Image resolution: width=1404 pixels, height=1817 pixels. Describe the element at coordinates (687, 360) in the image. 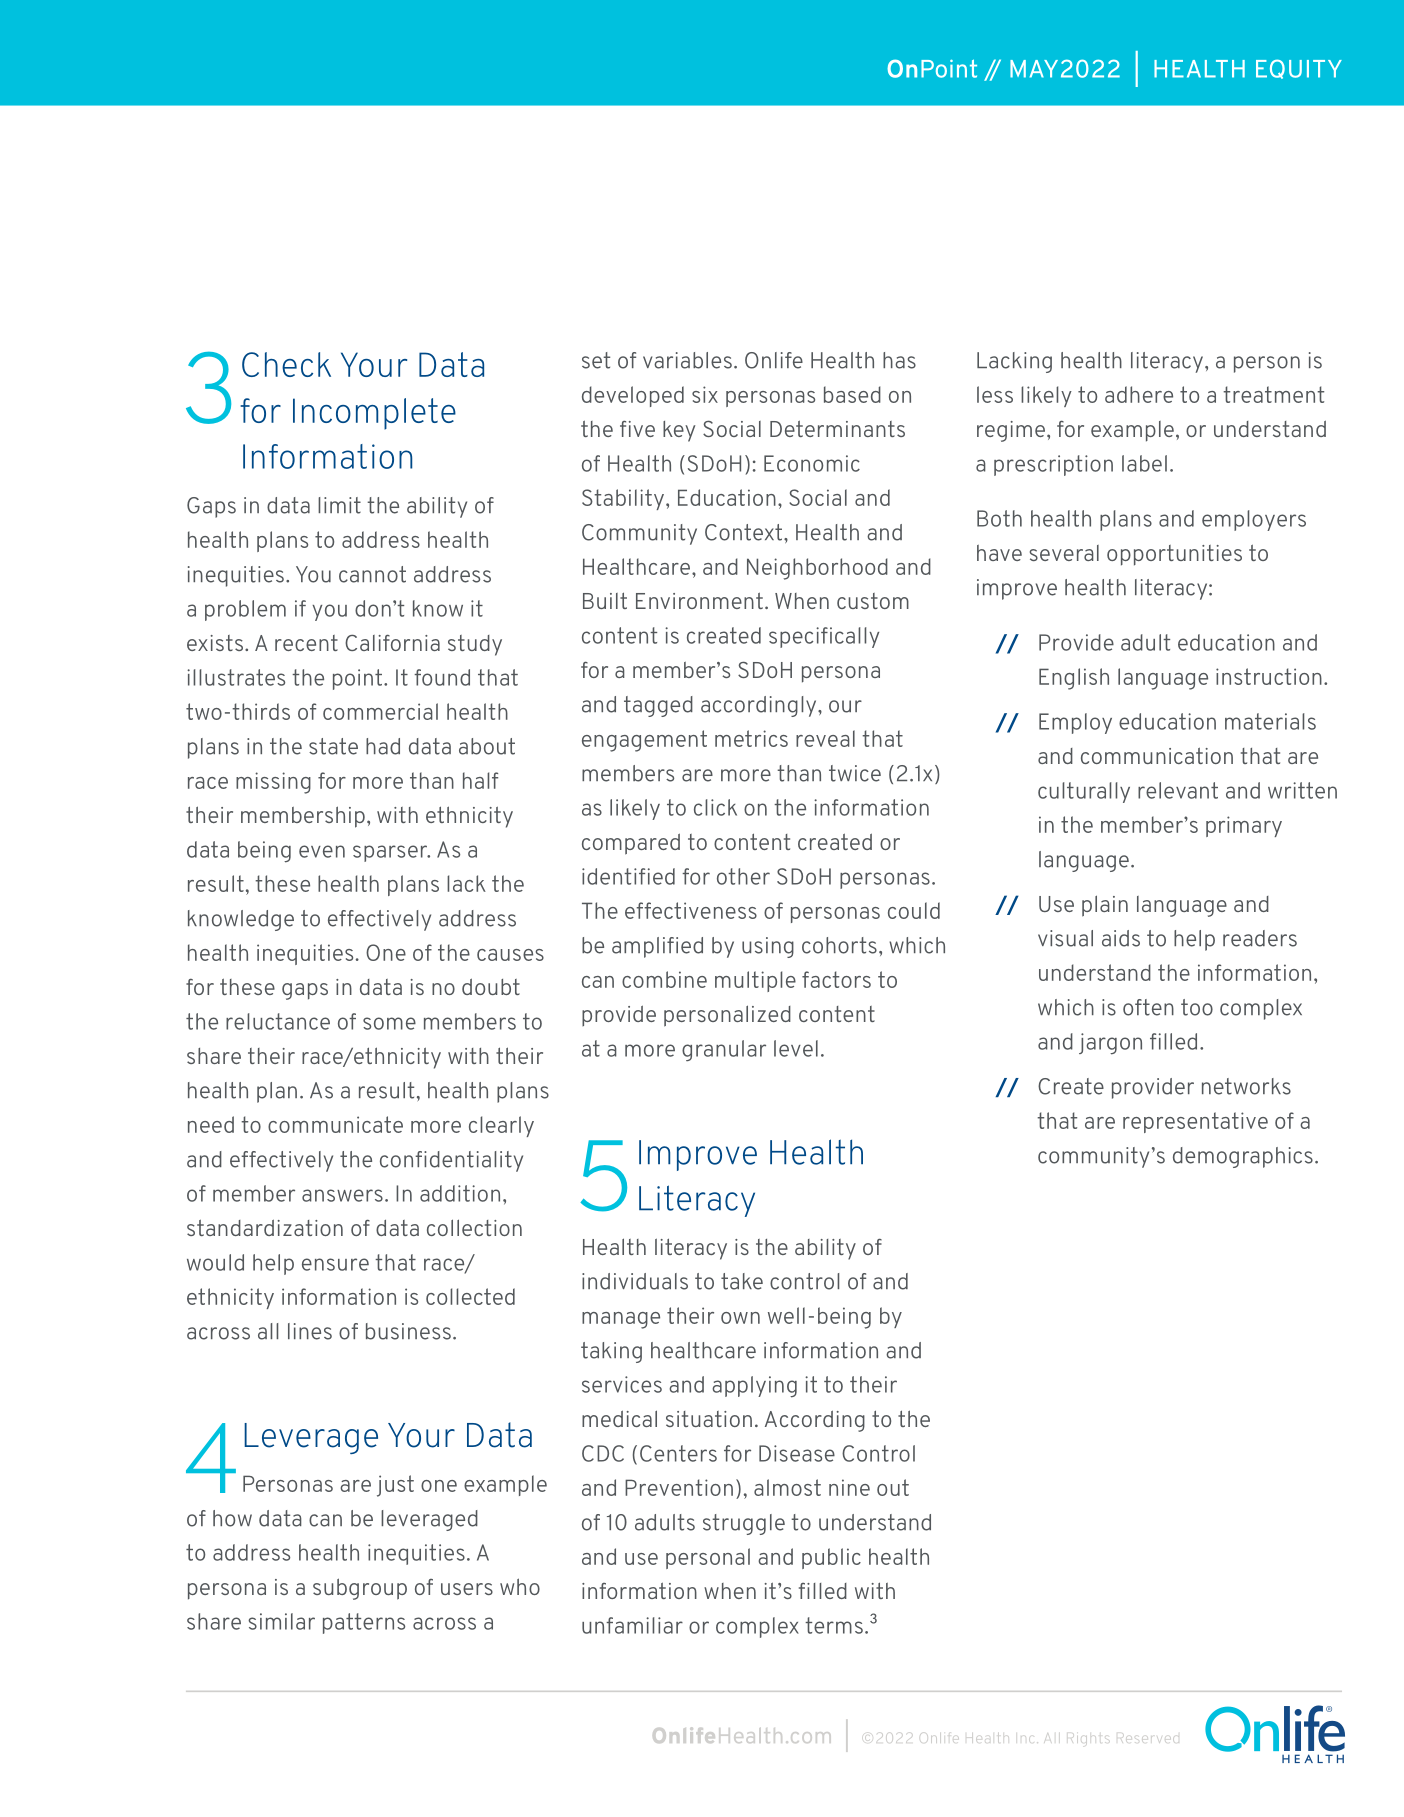

I see `variables` at that location.
